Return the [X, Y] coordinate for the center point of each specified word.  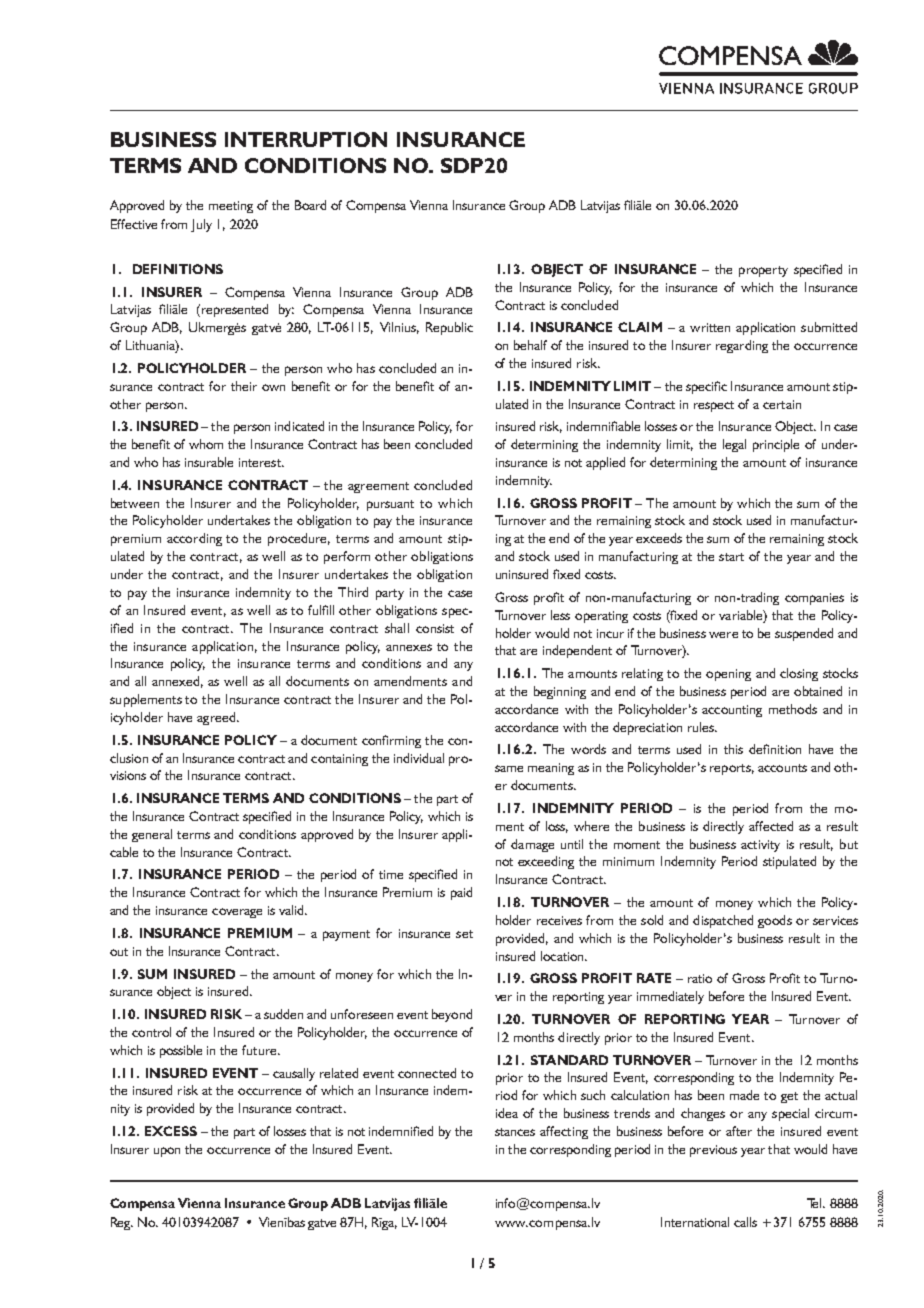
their [244, 386]
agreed [217, 718]
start [731, 557]
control [151, 1032]
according [194, 539]
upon [167, 1152]
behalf [530, 345]
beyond [452, 1015]
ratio [700, 978]
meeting [231, 207]
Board [310, 205]
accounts [782, 768]
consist [435, 628]
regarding [742, 346]
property [763, 271]
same [509, 768]
